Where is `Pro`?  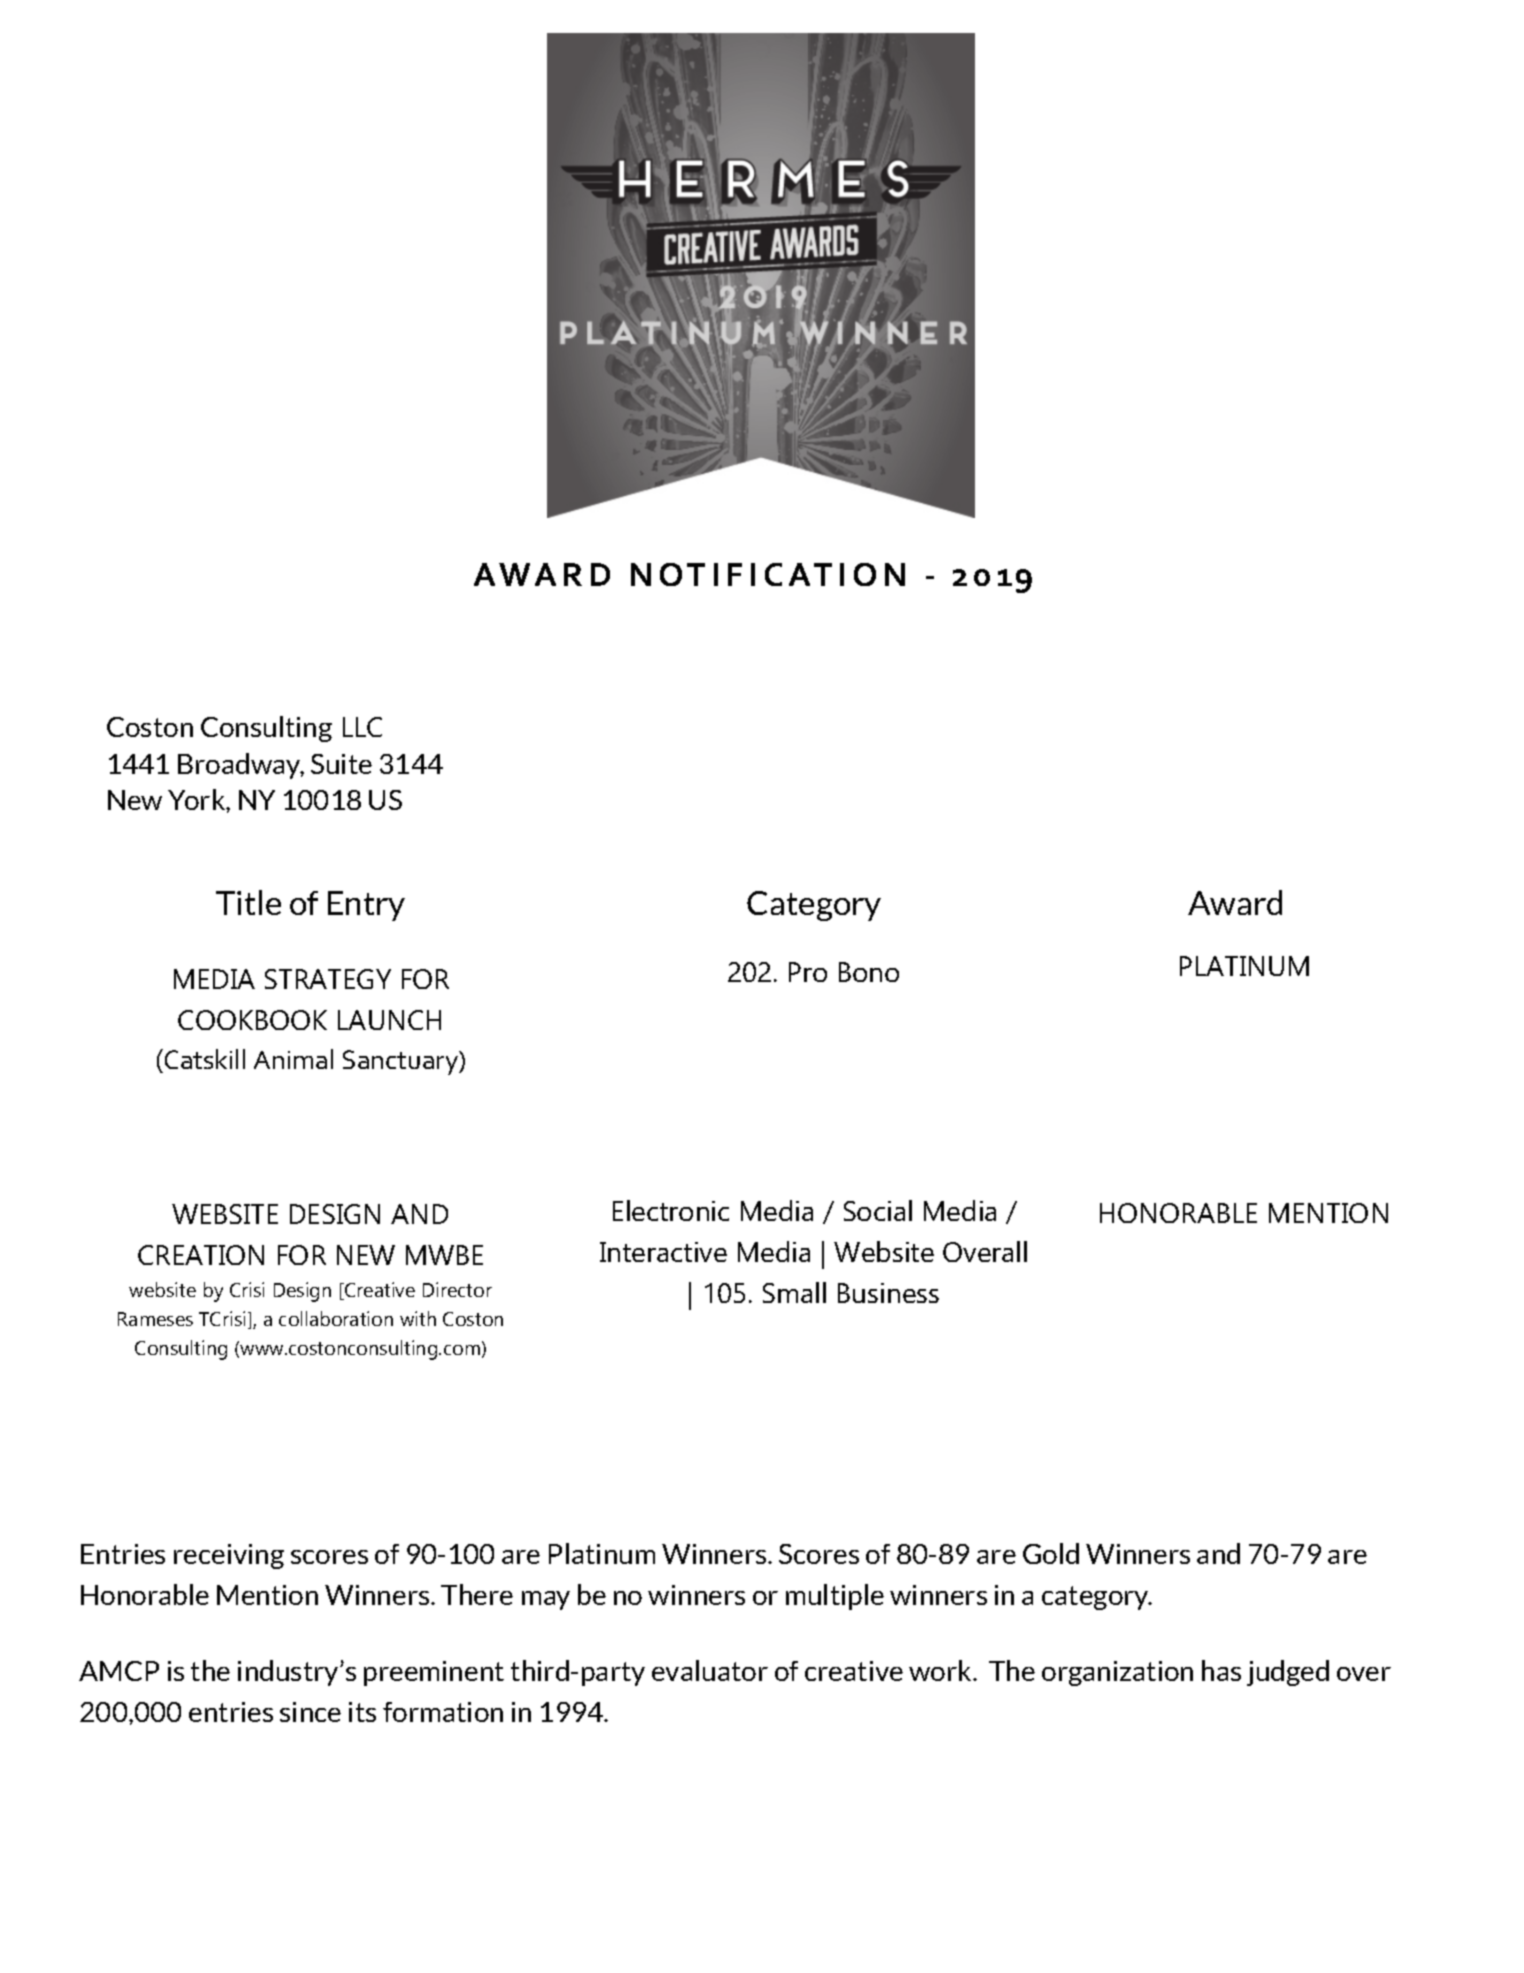 Pro is located at coordinates (808, 972).
